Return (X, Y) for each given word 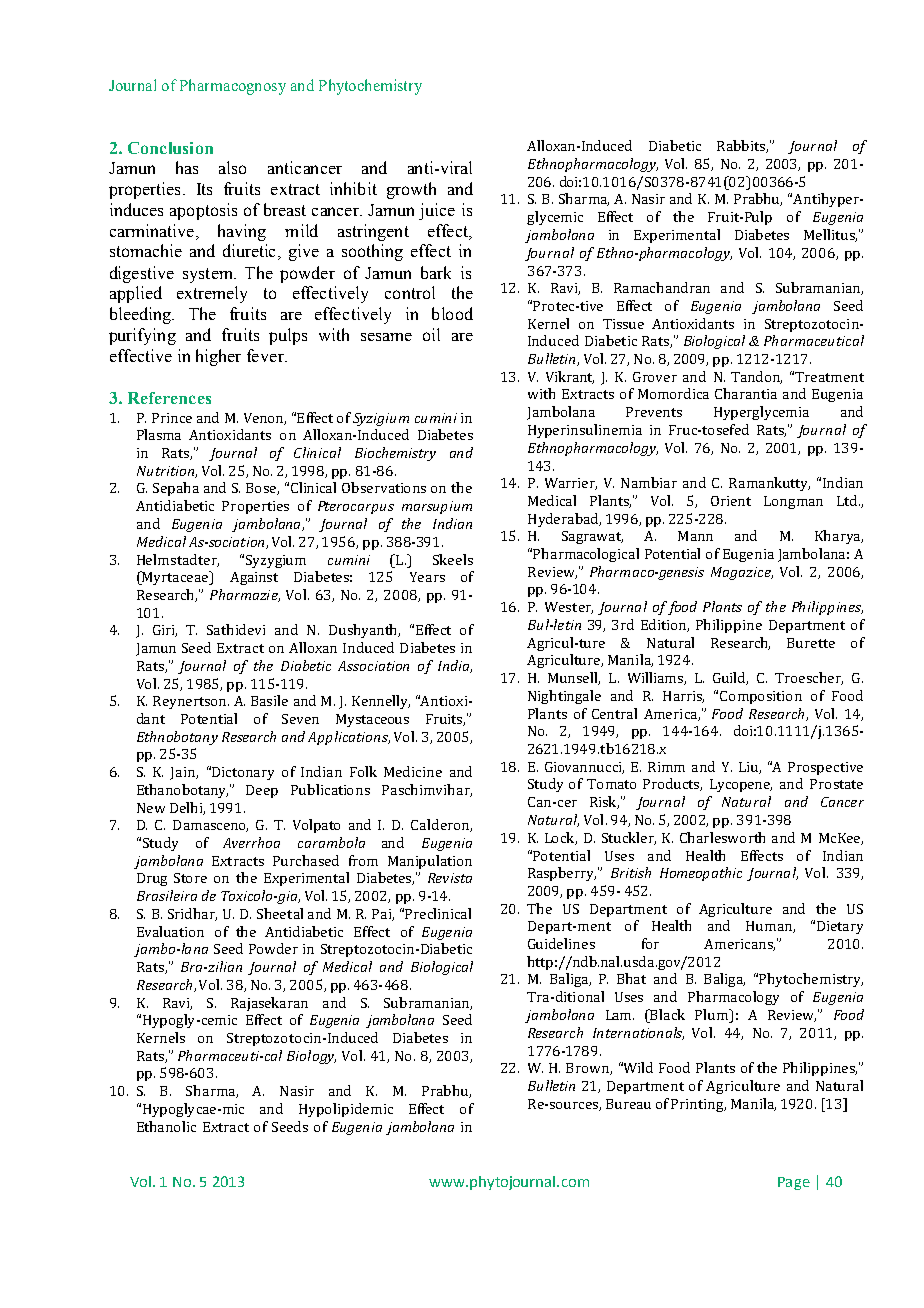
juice (437, 211)
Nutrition (166, 472)
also (232, 167)
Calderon (441, 825)
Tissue (623, 324)
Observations (384, 487)
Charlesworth (722, 837)
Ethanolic (166, 1126)
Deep (262, 791)
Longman (793, 502)
